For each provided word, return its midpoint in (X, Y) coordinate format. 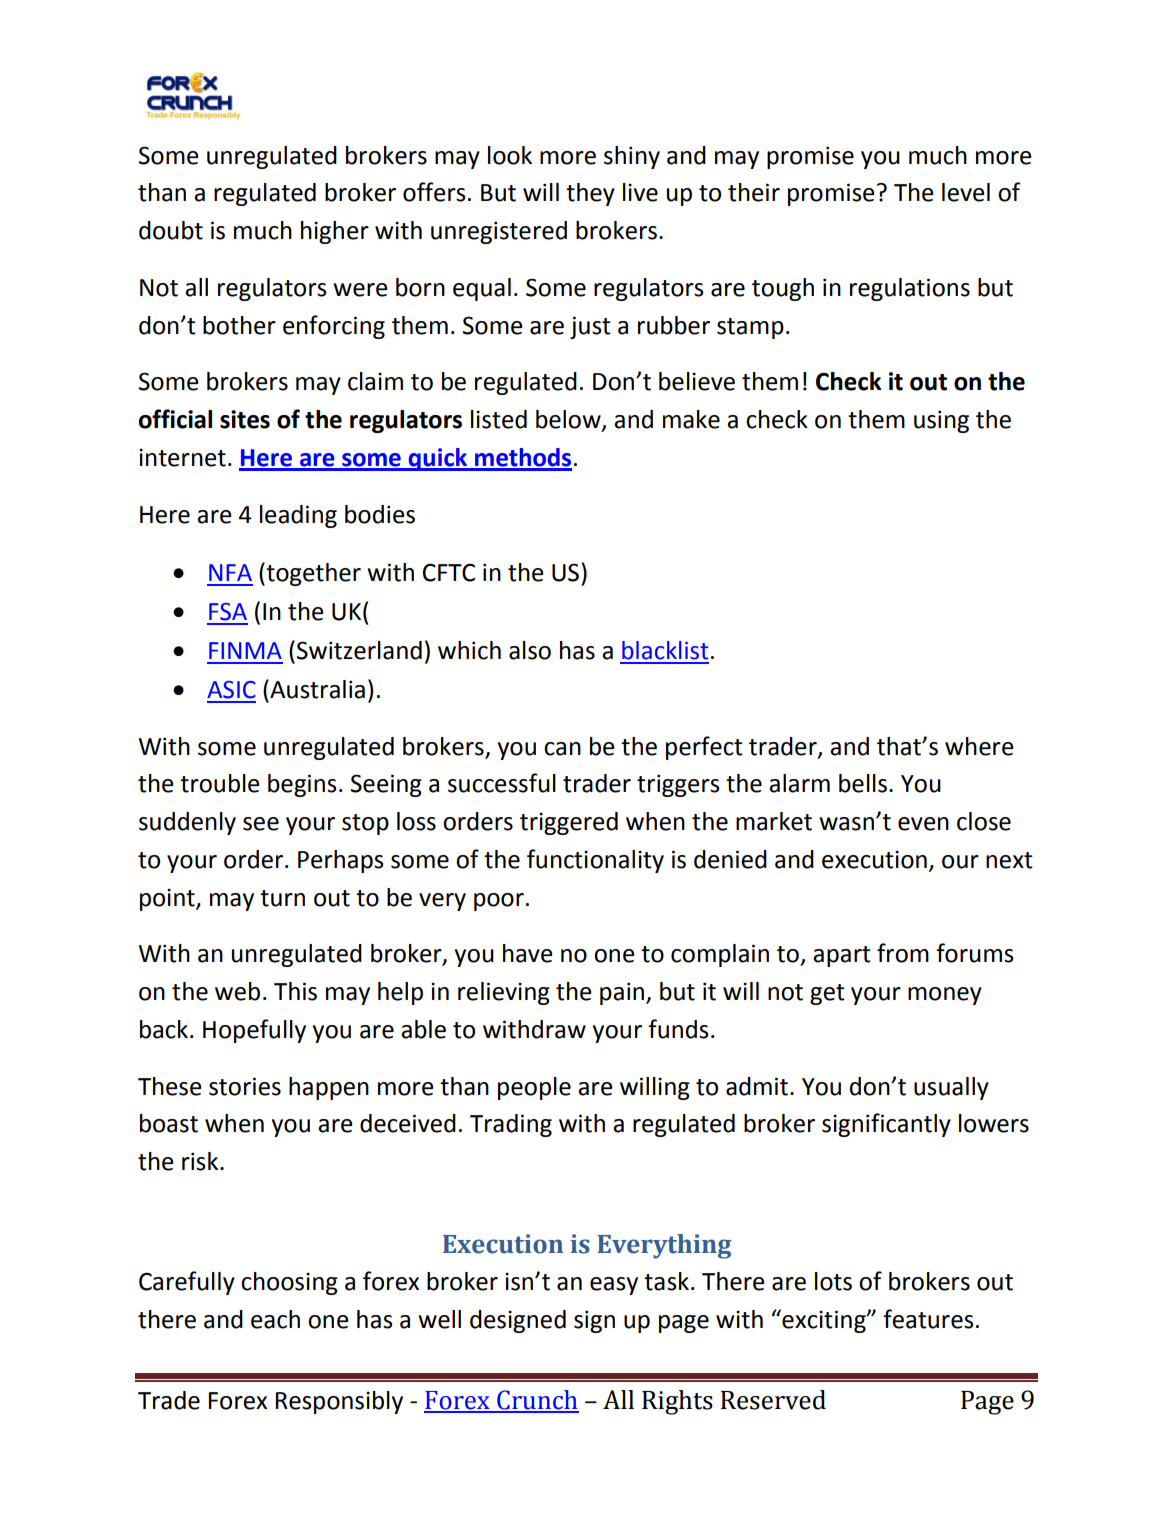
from (903, 953)
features (928, 1319)
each (275, 1319)
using (941, 421)
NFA (230, 572)
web (237, 991)
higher (335, 232)
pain (623, 993)
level (966, 192)
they (590, 194)
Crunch (537, 1401)
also (530, 650)
